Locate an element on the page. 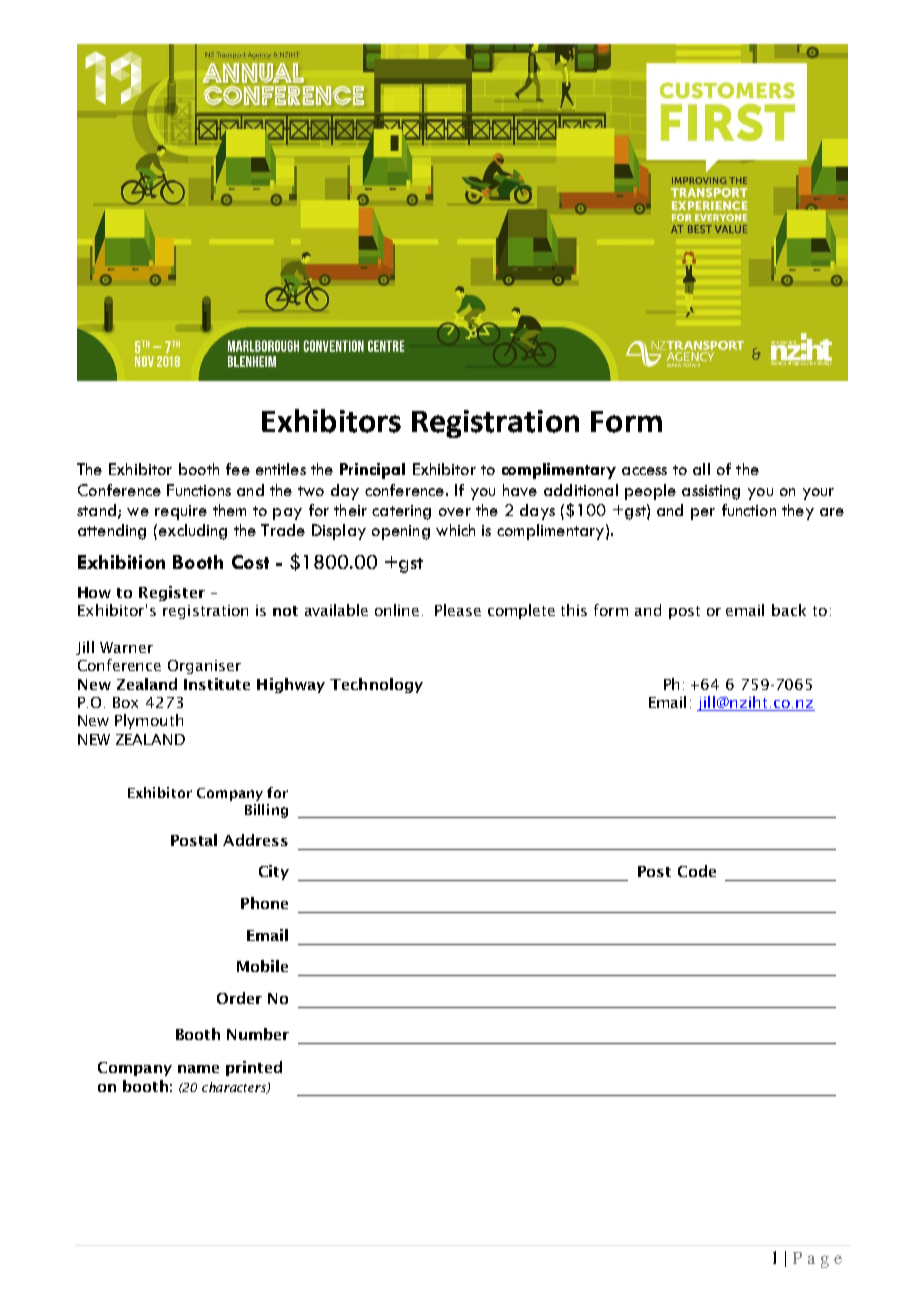  Code is located at coordinates (697, 871).
